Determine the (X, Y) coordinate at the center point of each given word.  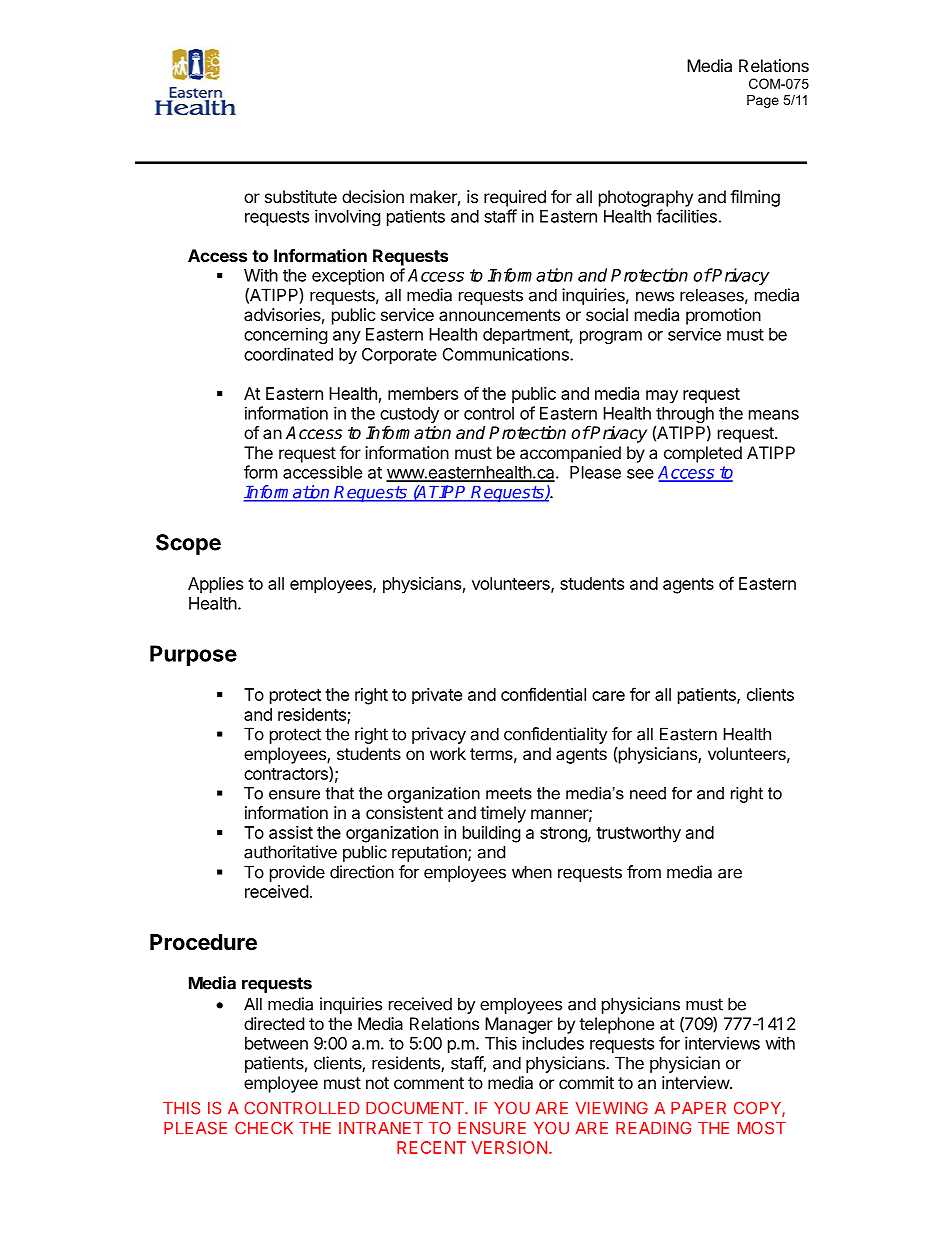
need (648, 793)
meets (509, 793)
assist (291, 832)
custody (409, 415)
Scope (188, 544)
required (515, 198)
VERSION (509, 1147)
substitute (301, 196)
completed (703, 454)
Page (763, 101)
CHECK (264, 1128)
